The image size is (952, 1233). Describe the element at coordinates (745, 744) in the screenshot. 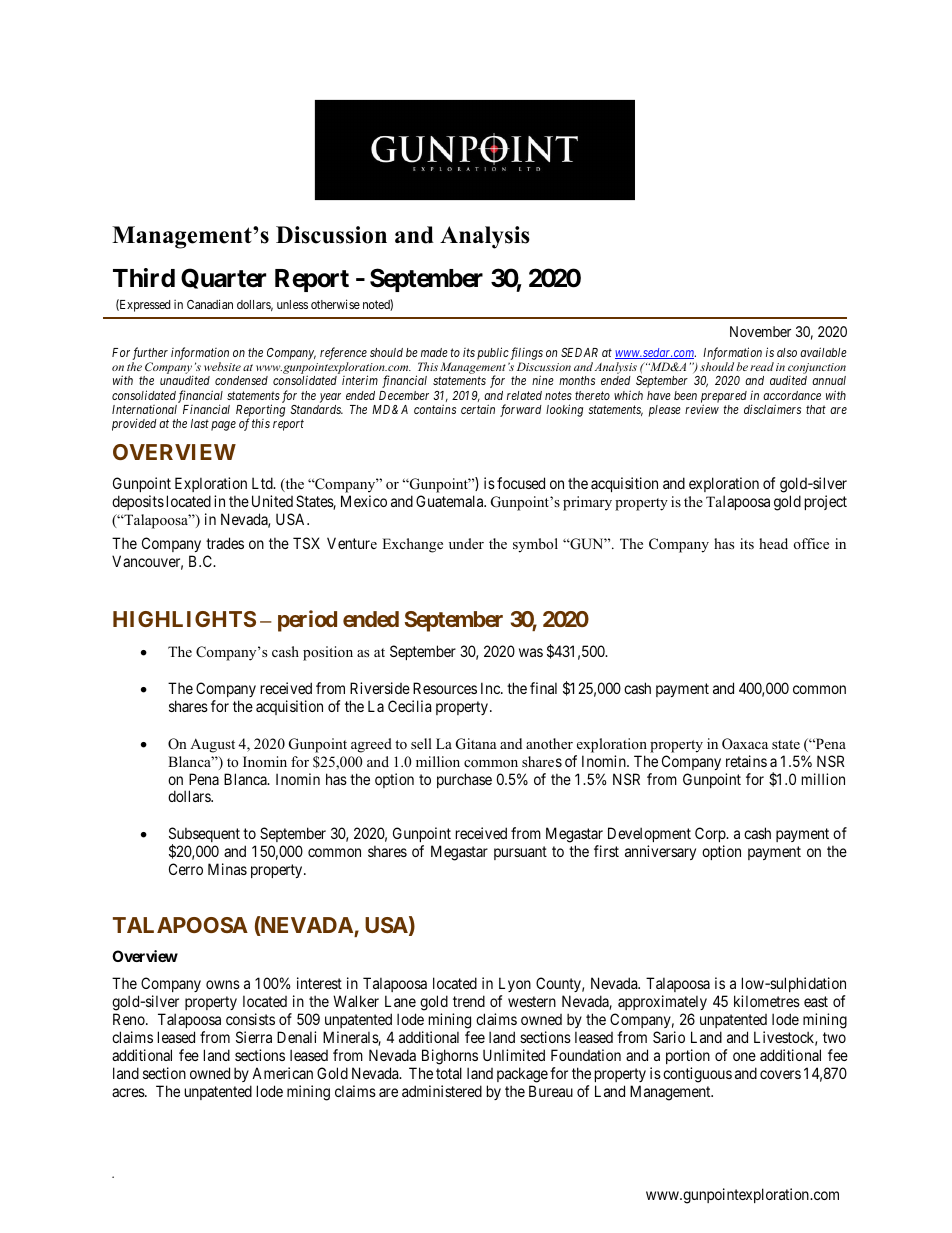

I see `Oaxaca` at that location.
